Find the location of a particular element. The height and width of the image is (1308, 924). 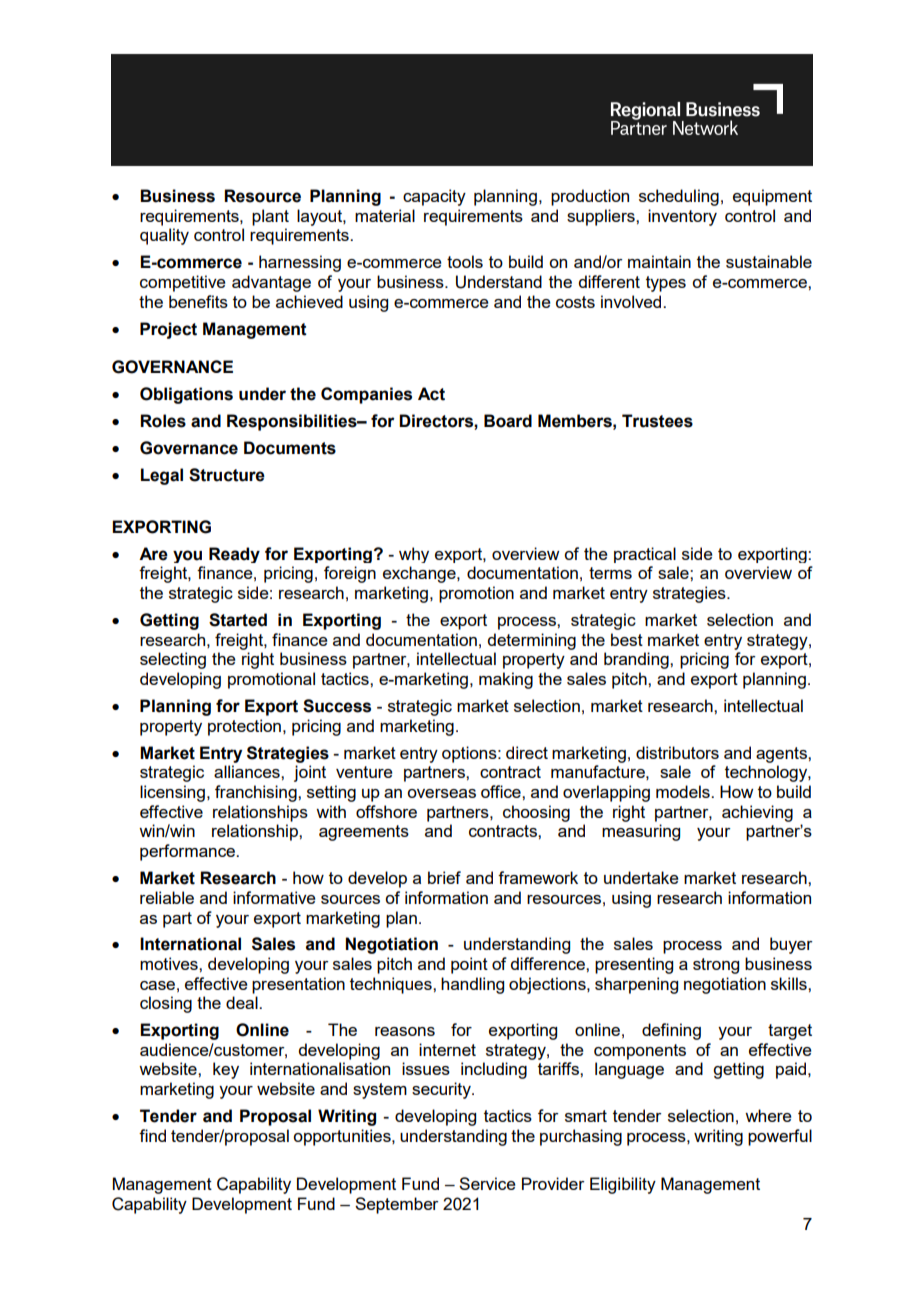

find is located at coordinates (152, 1135).
